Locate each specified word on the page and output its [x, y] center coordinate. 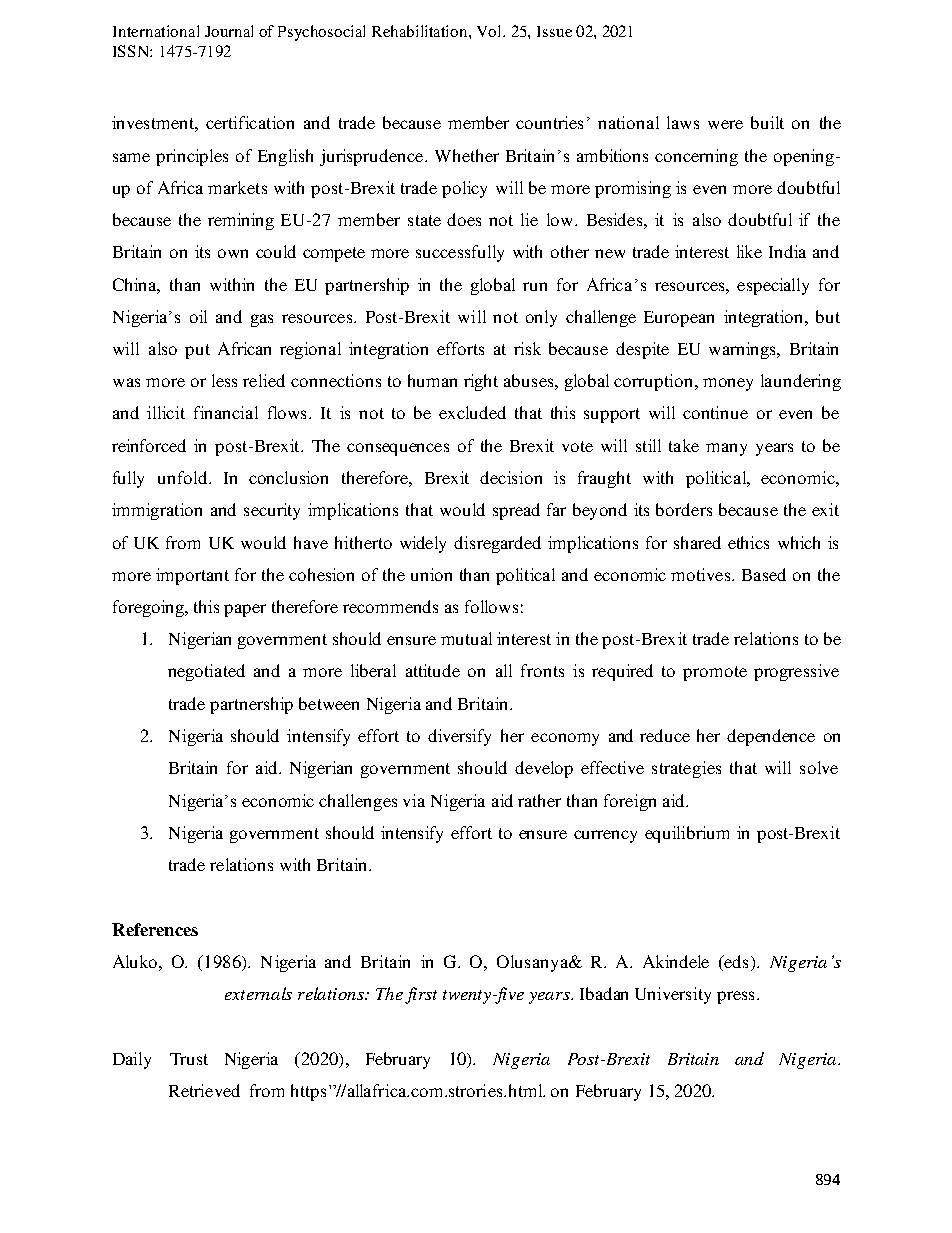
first [421, 995]
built [767, 122]
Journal [229, 31]
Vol [490, 31]
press [735, 997]
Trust [189, 1059]
